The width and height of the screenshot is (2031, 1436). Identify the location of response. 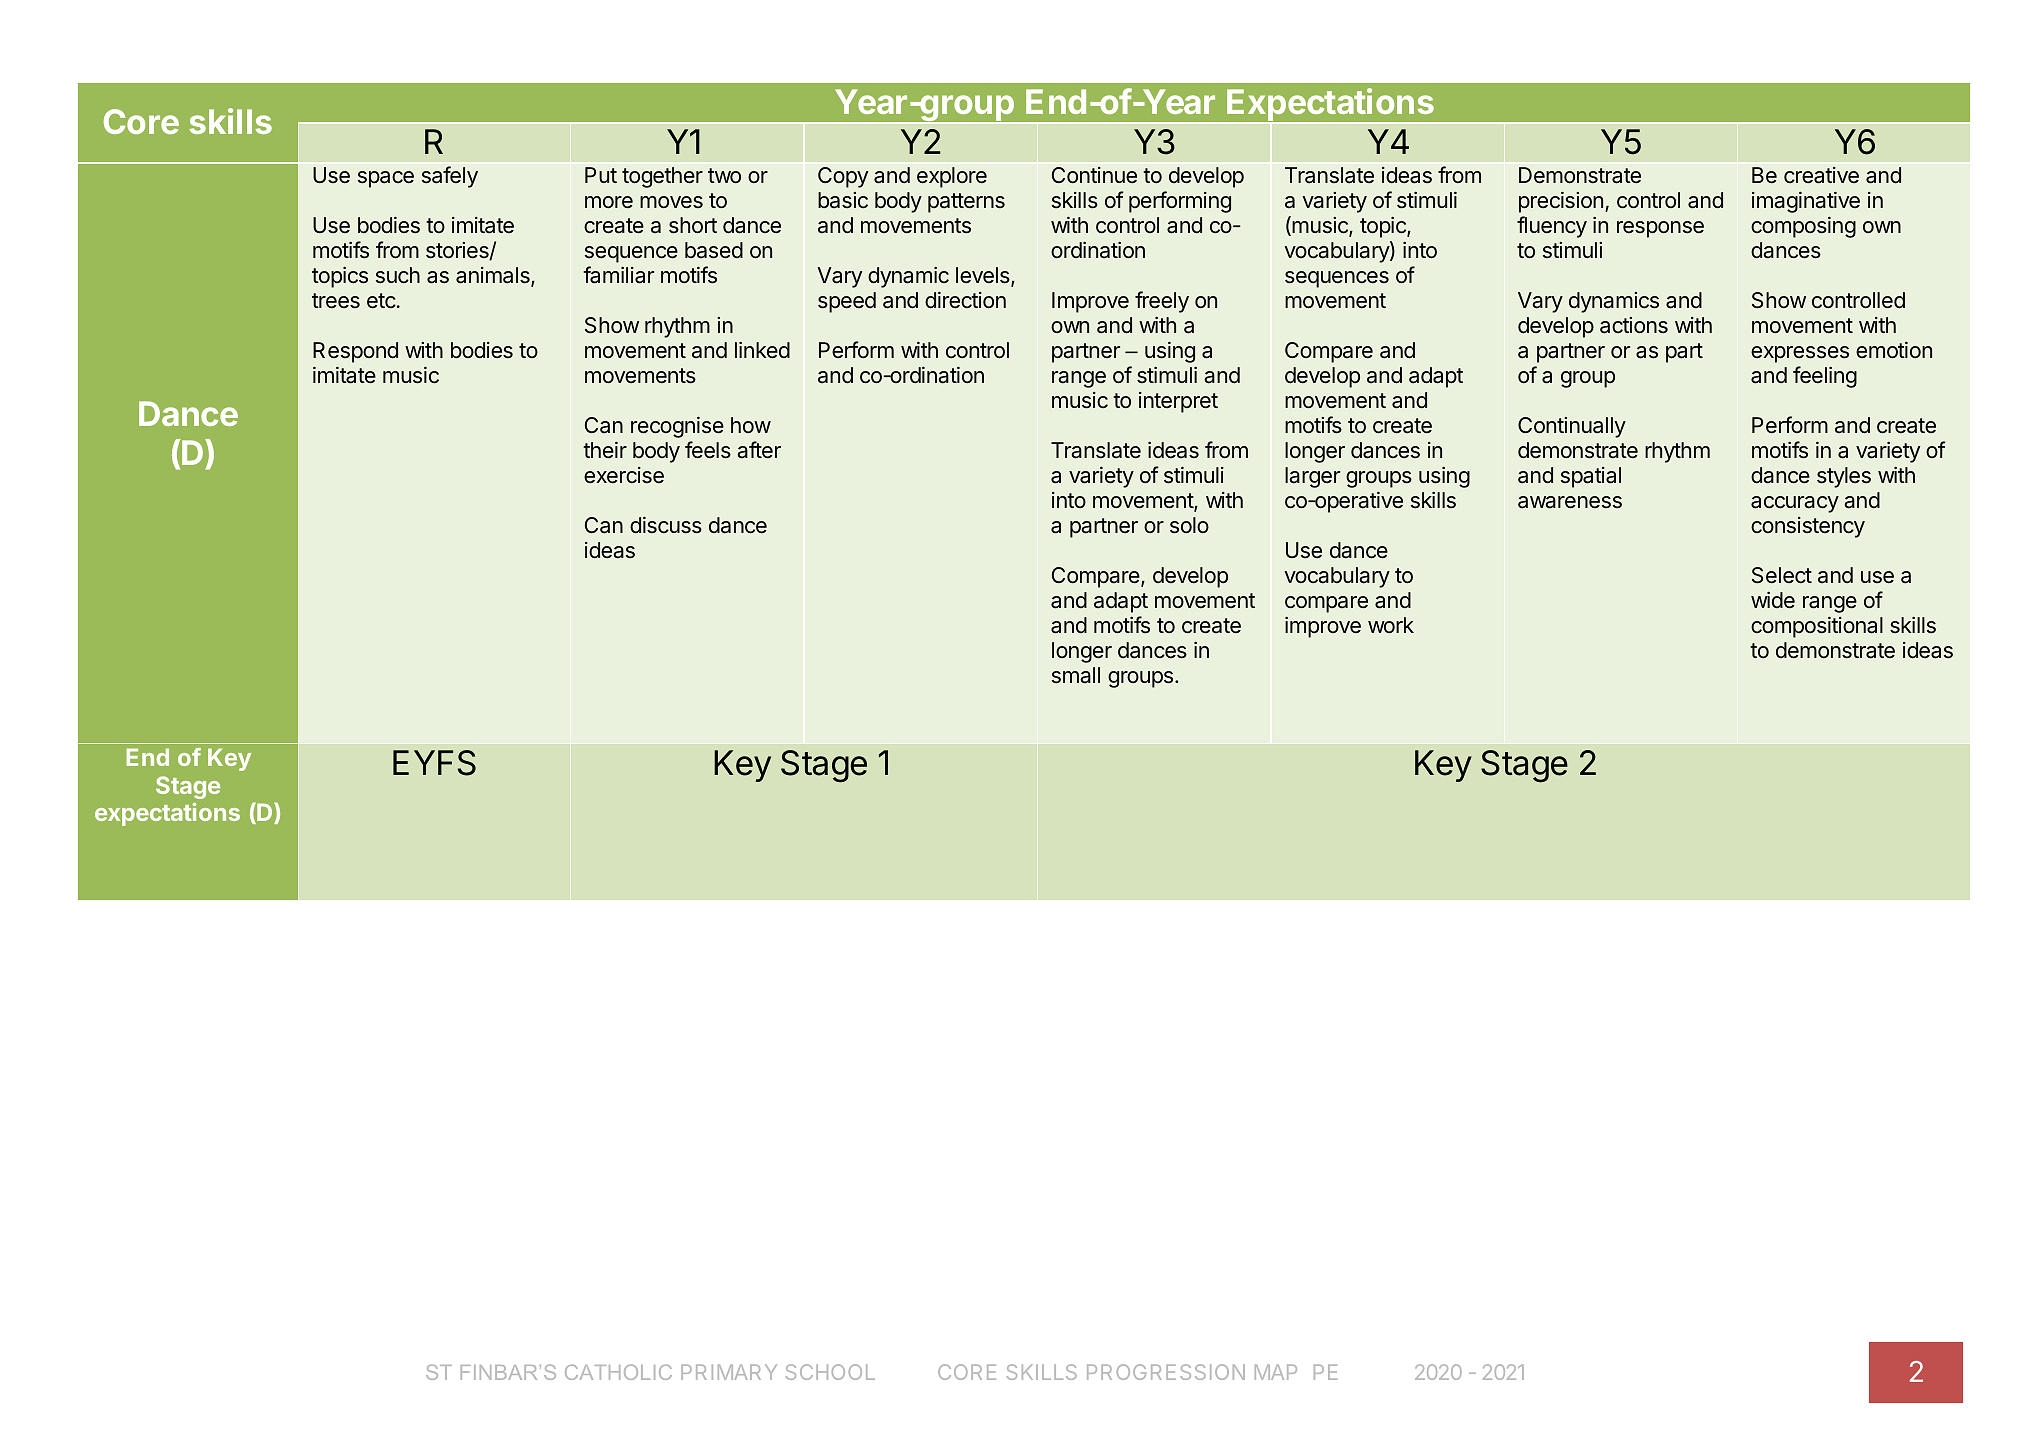
(1660, 229).
